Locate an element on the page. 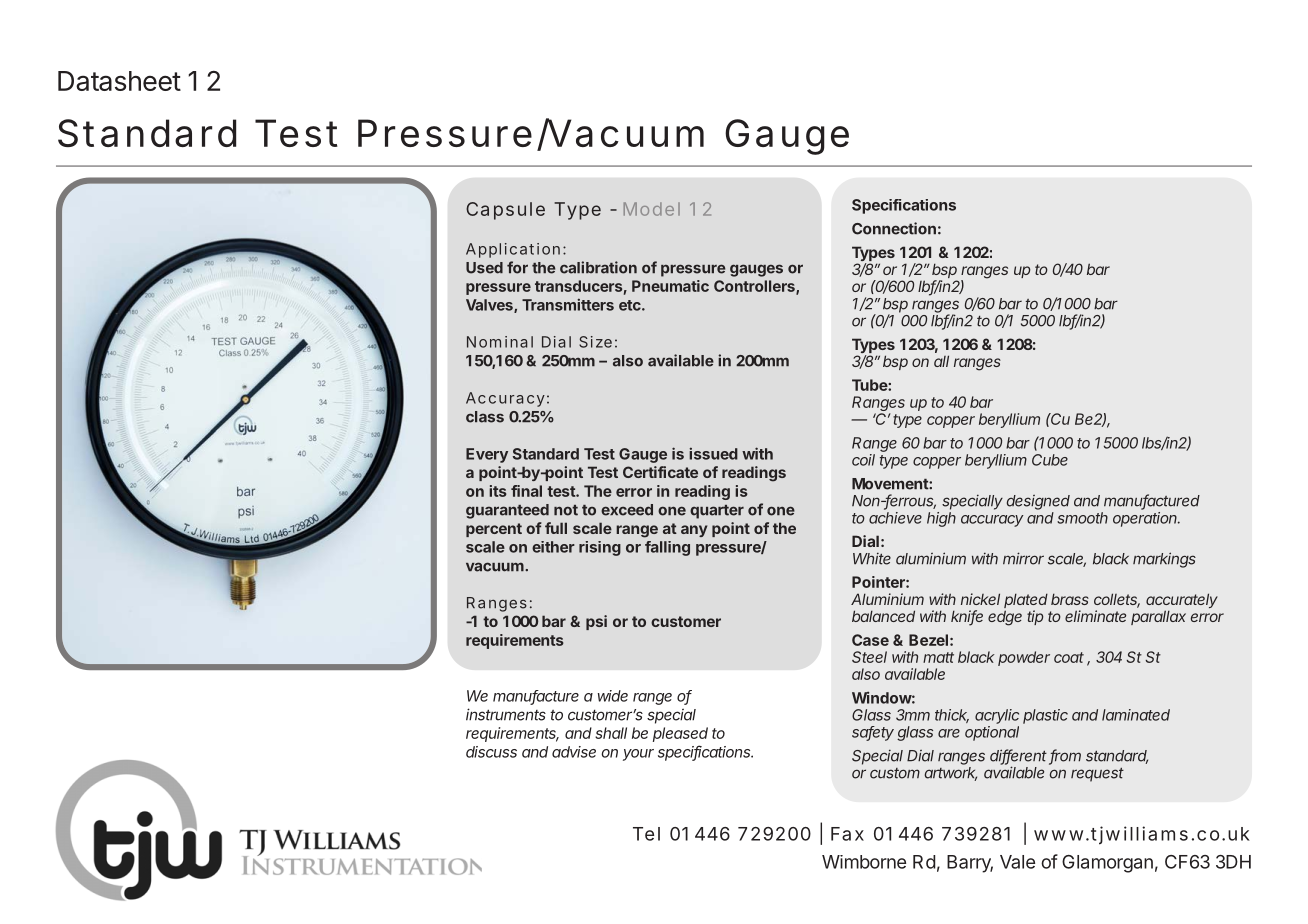 The image size is (1308, 924). Model is located at coordinates (652, 209).
